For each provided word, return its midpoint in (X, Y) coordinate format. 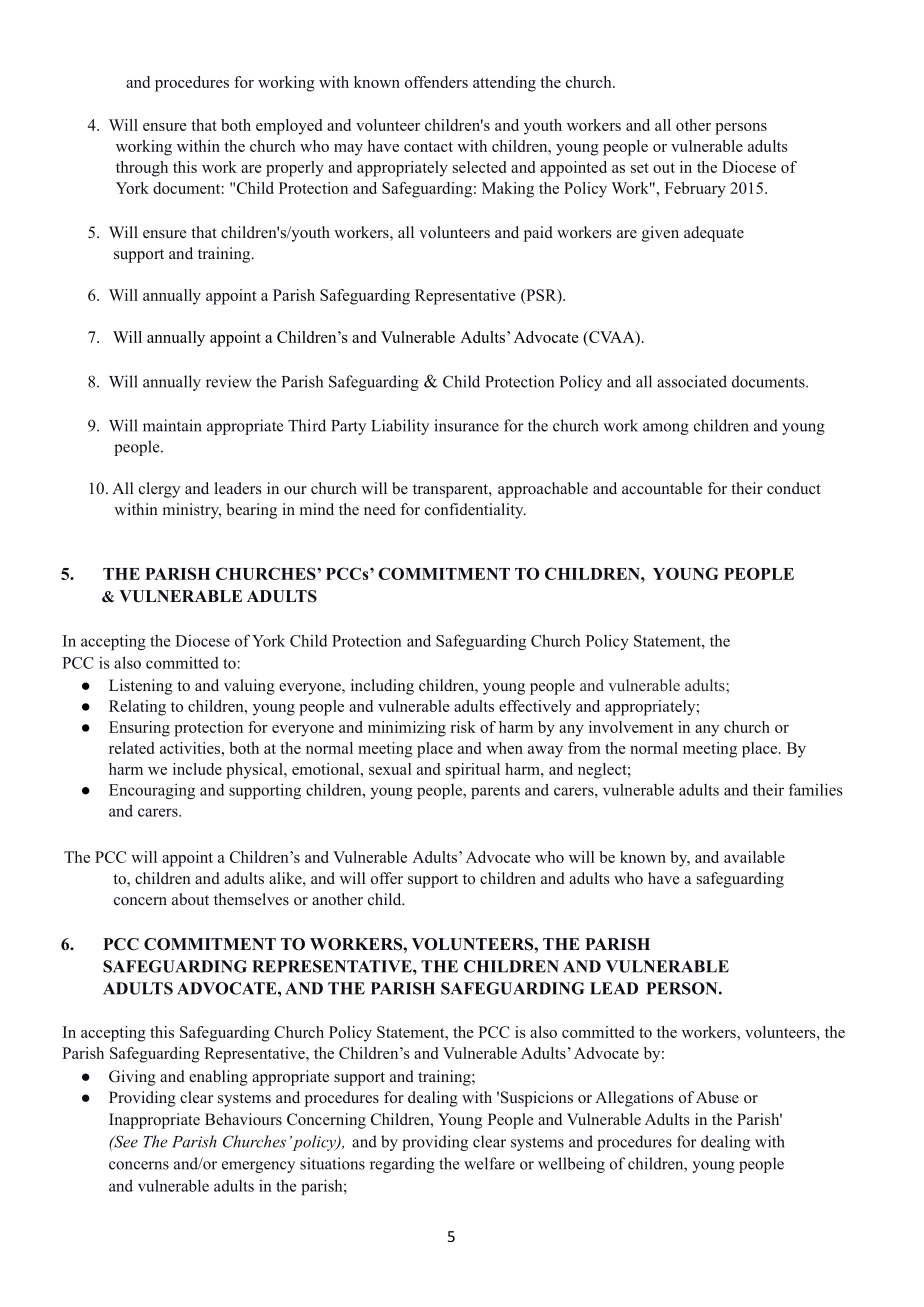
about (190, 899)
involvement (631, 727)
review (229, 381)
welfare (489, 1163)
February (695, 190)
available (754, 857)
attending (504, 84)
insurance (466, 425)
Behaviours (243, 1119)
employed (289, 127)
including (382, 687)
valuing (249, 687)
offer (387, 878)
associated (692, 381)
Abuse (717, 1097)
